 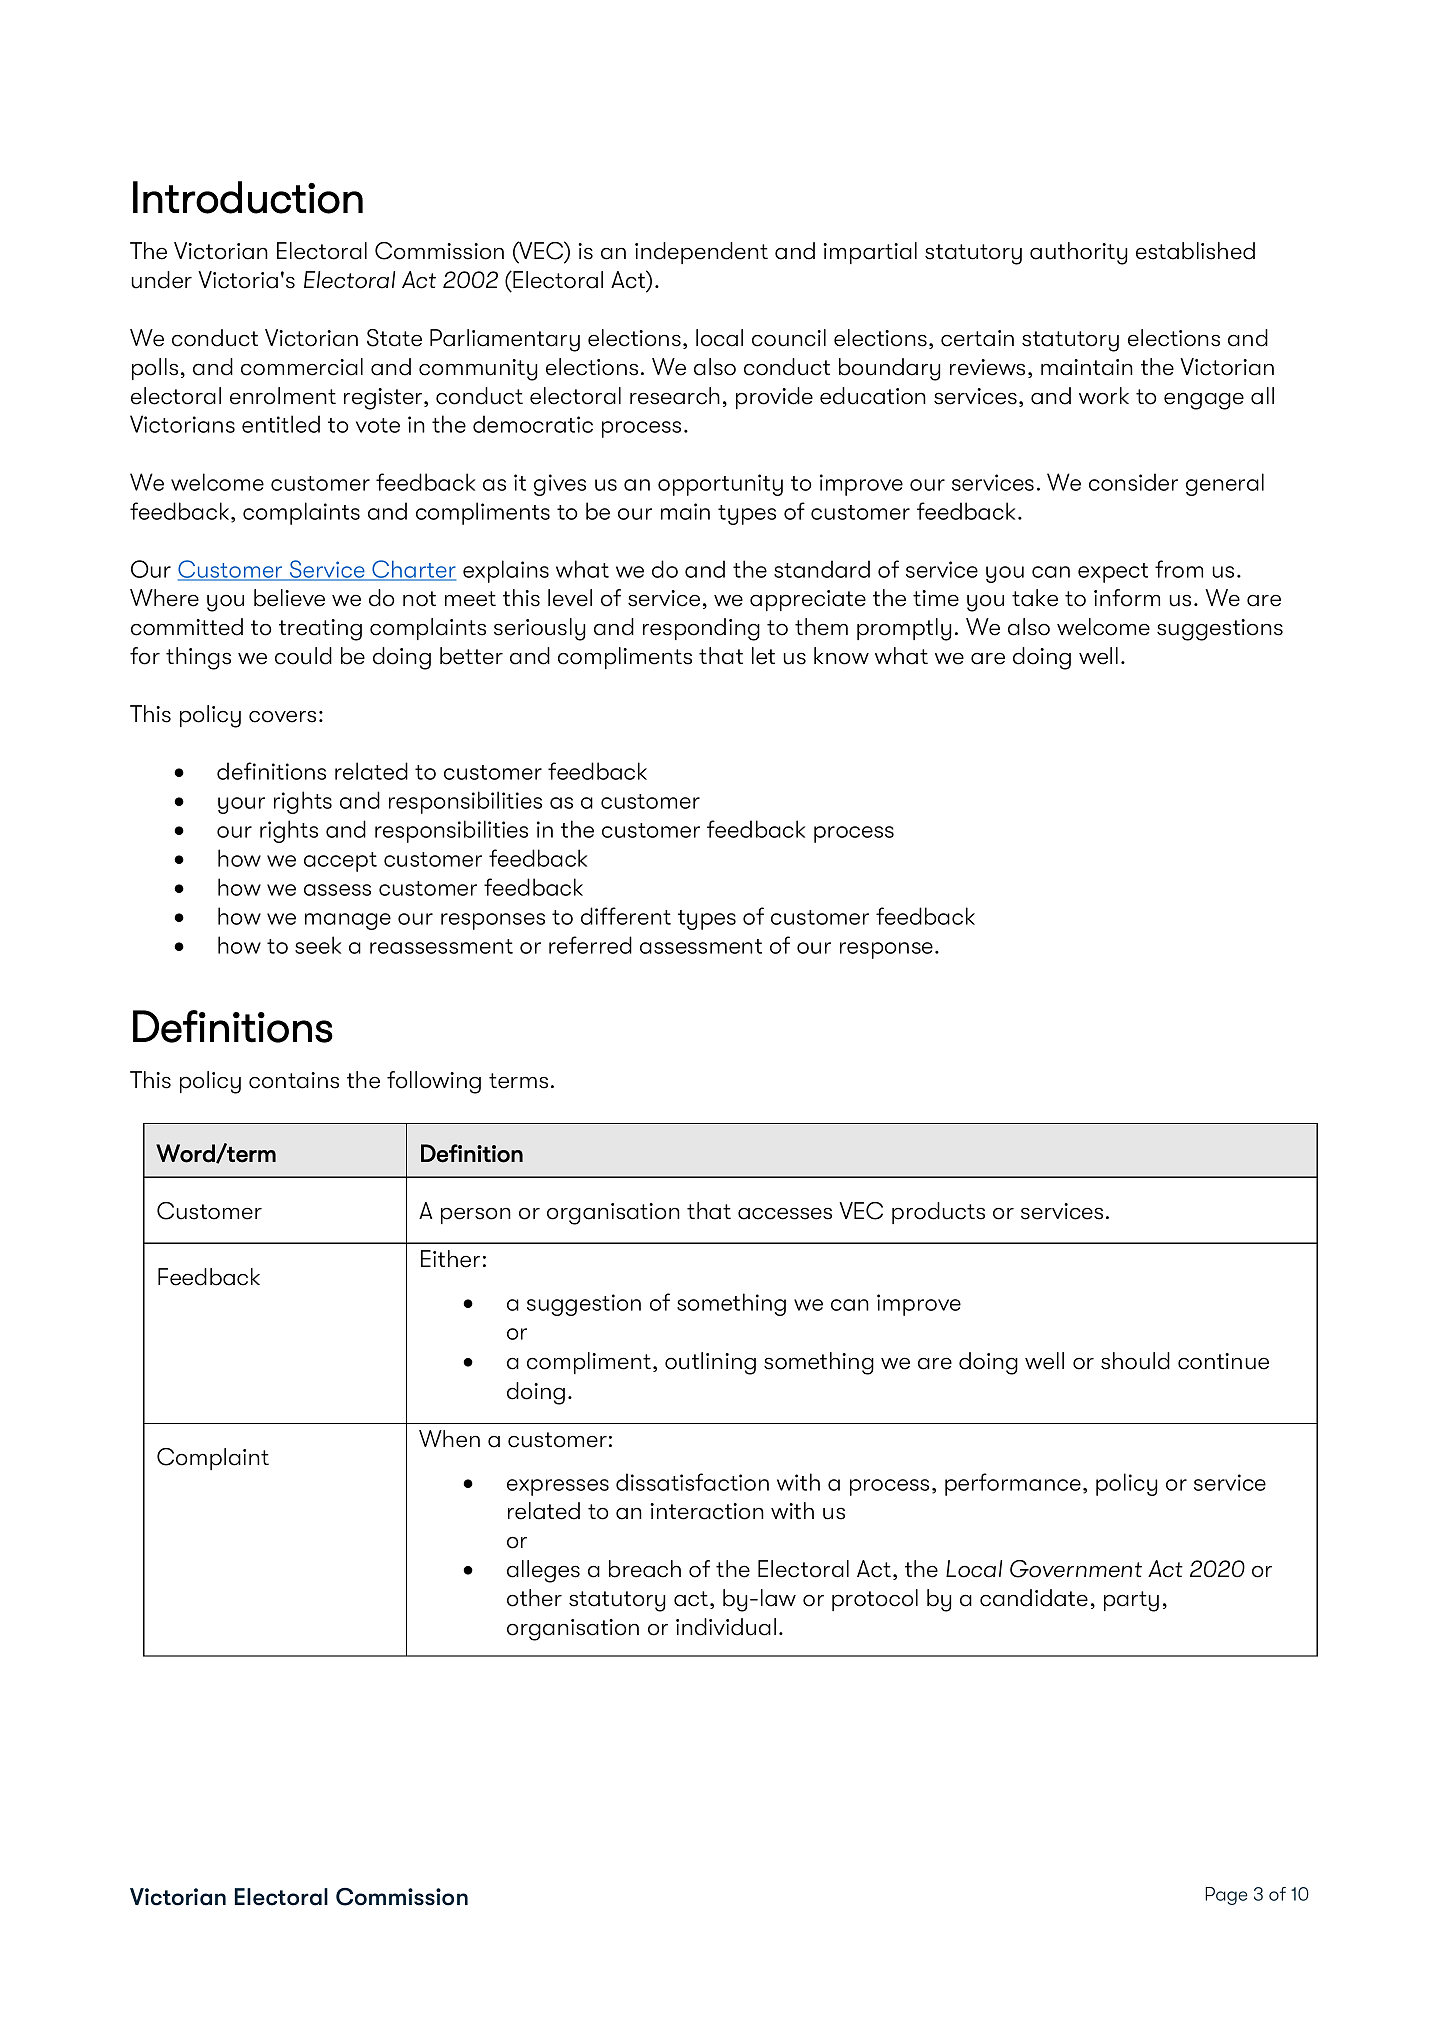 What do you see at coordinates (763, 656) in the document?
I see `let` at bounding box center [763, 656].
